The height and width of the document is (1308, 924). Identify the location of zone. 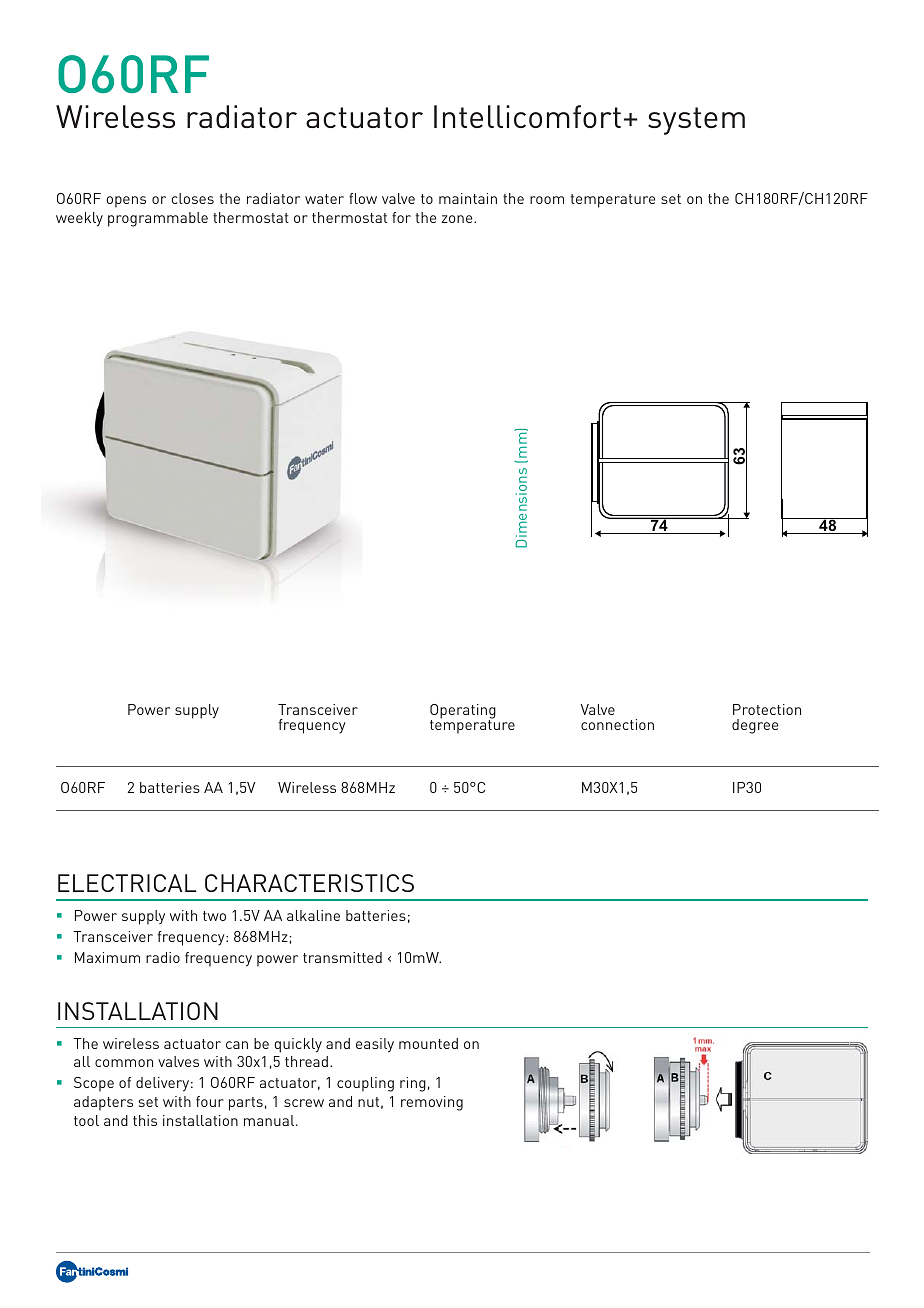
(458, 219).
